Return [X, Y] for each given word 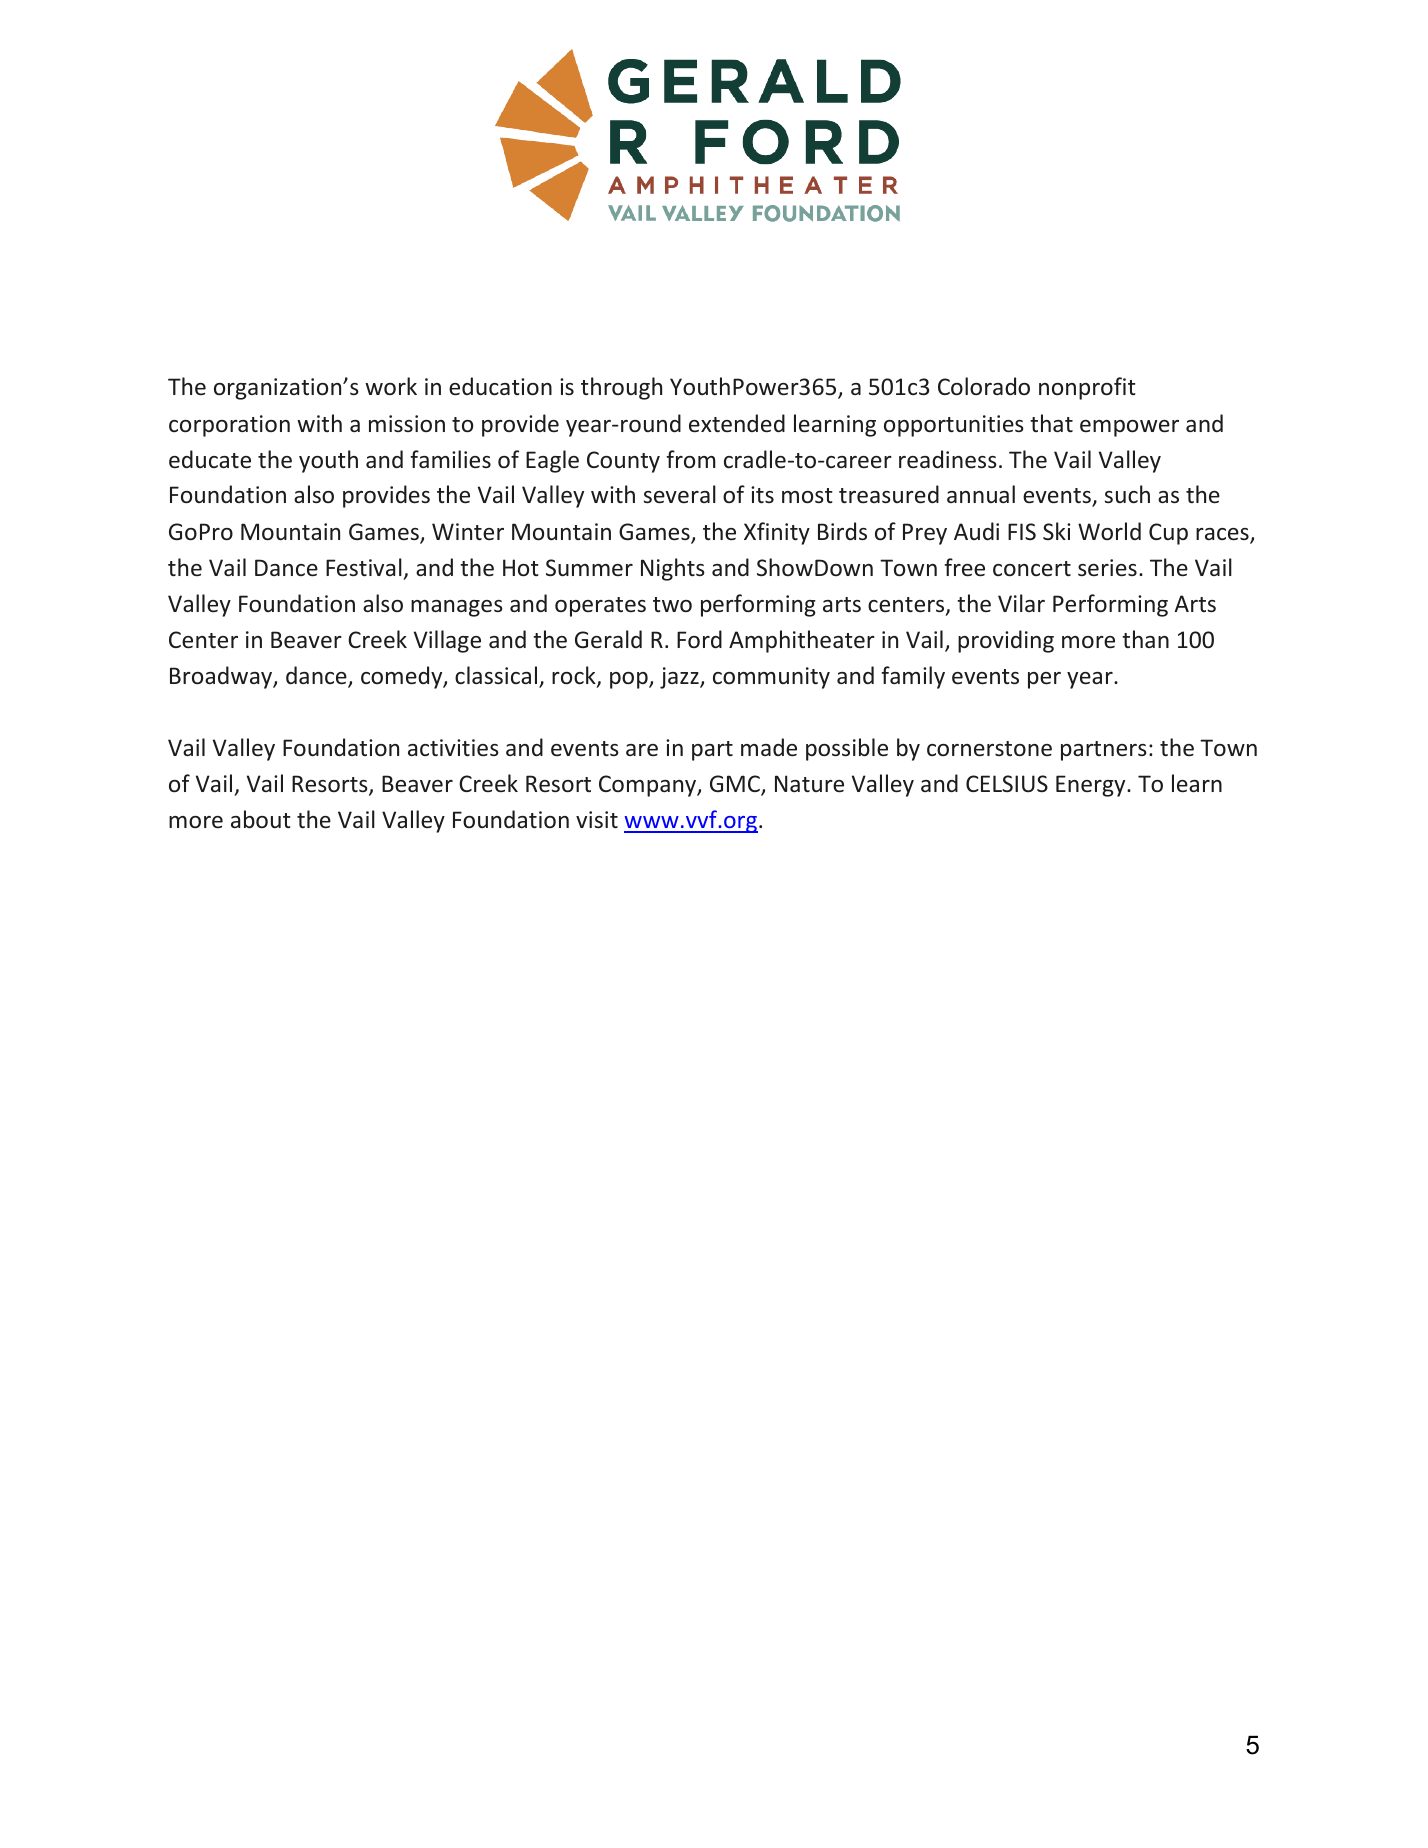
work [391, 386]
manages [457, 608]
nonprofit [1087, 388]
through [621, 388]
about [261, 819]
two [672, 604]
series [1107, 568]
